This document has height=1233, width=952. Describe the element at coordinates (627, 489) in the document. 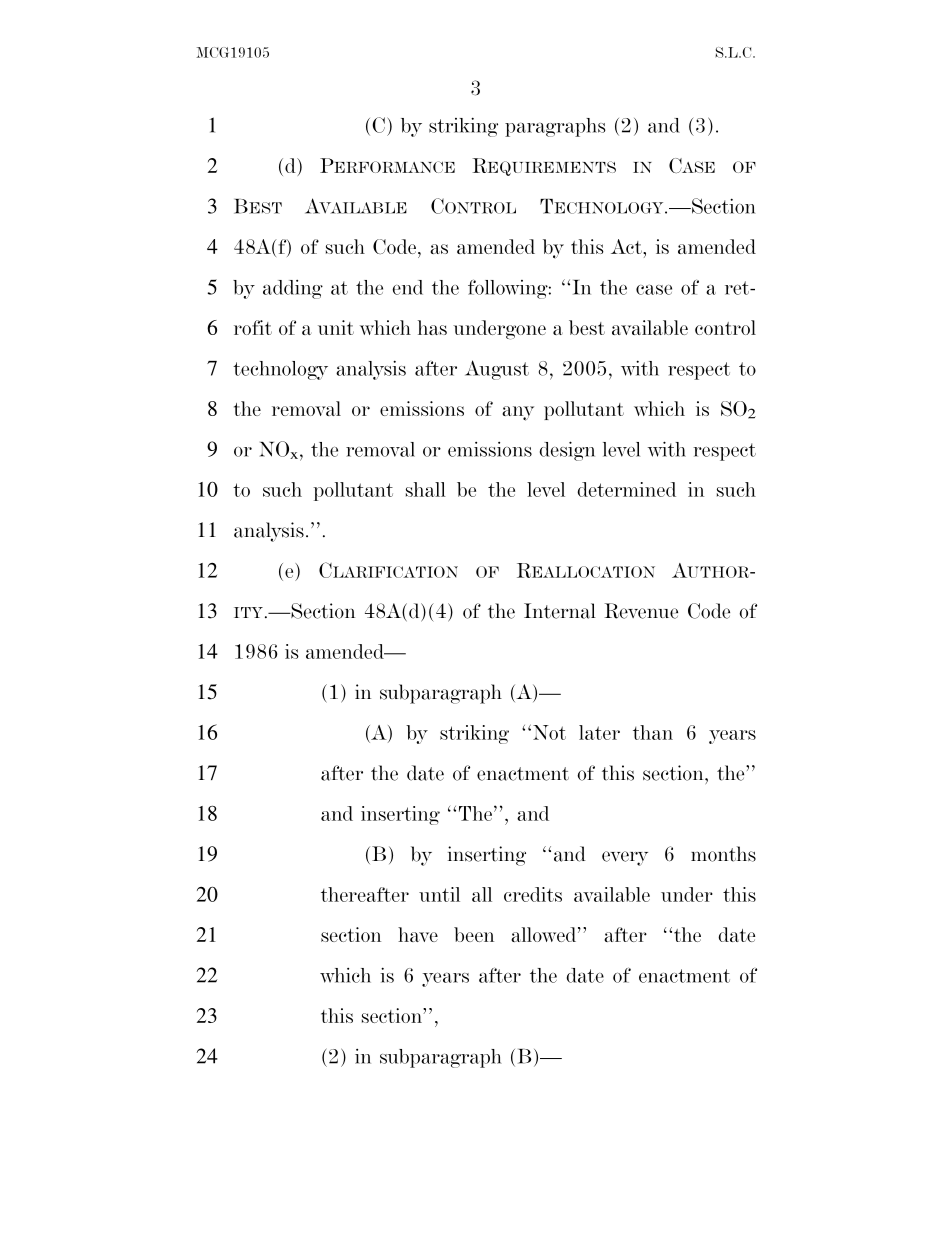

I see `determined` at that location.
